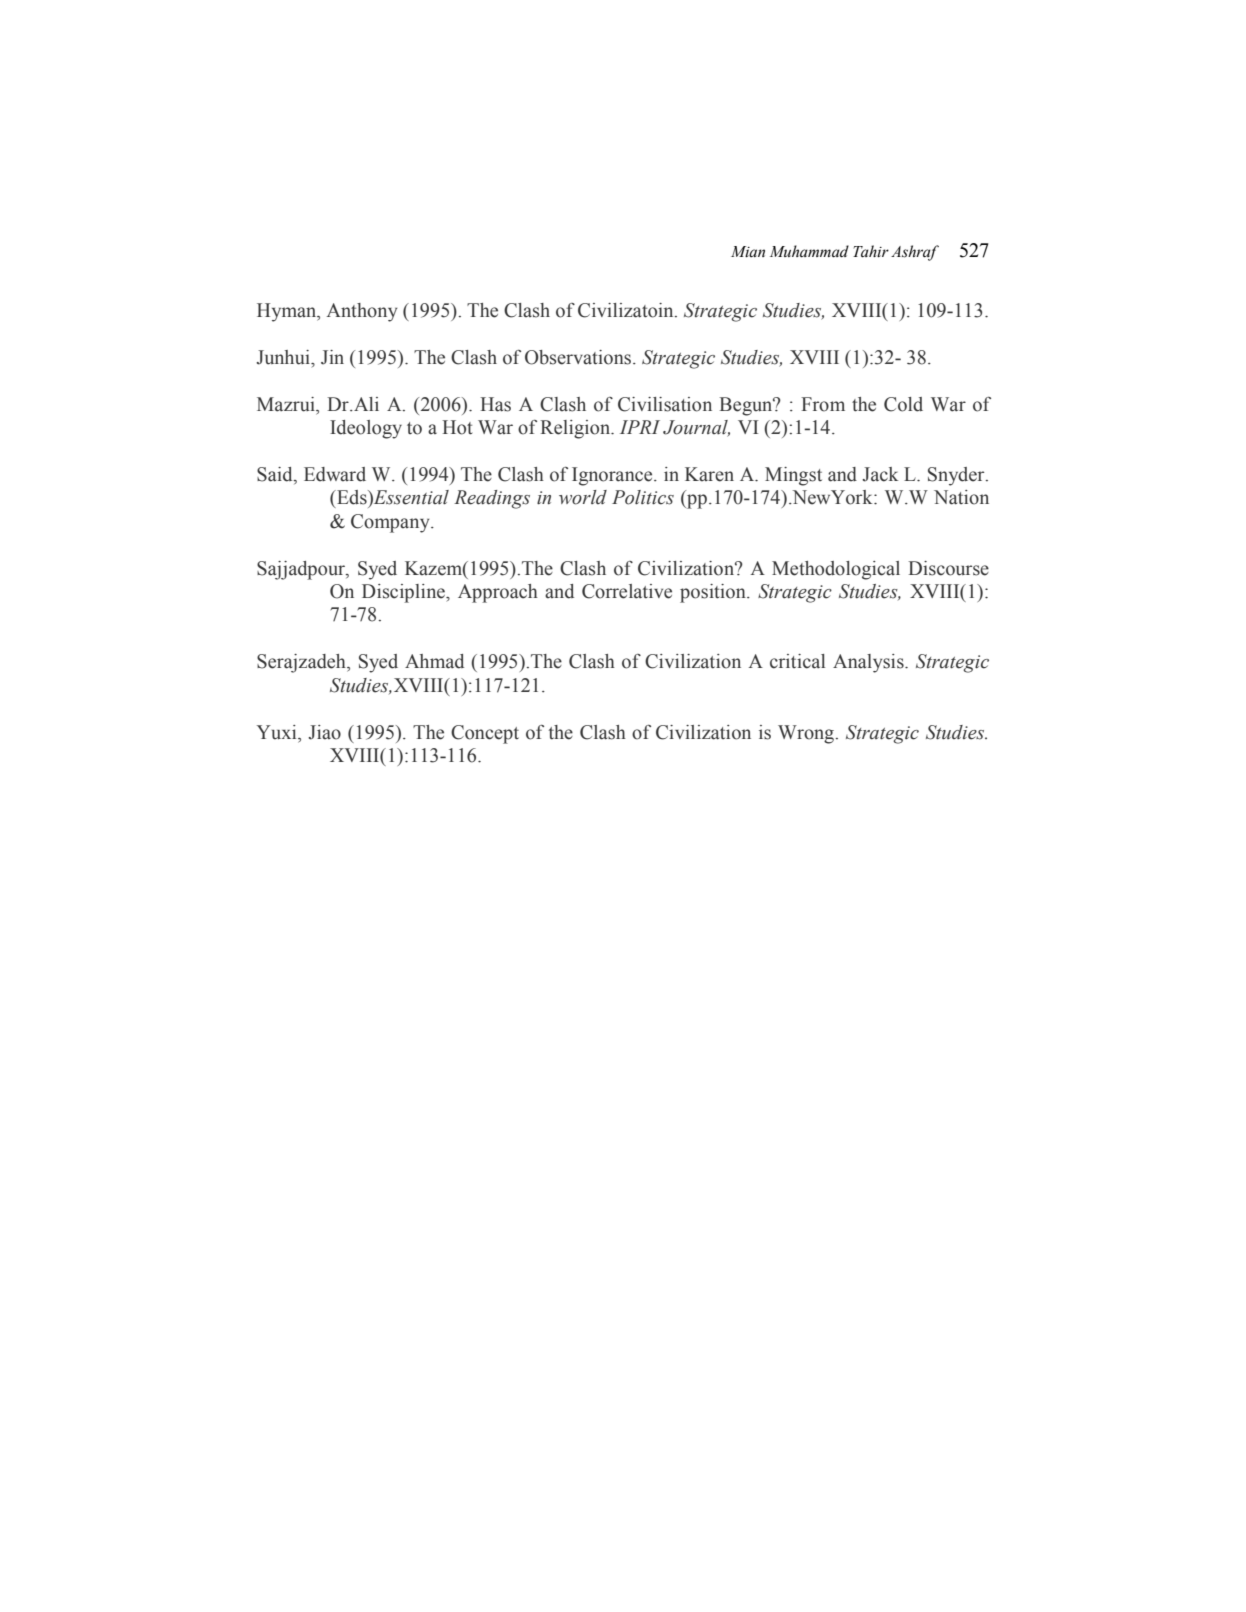 This page has height=1612, width=1246. What do you see at coordinates (871, 251) in the page?
I see `Tahir` at bounding box center [871, 251].
